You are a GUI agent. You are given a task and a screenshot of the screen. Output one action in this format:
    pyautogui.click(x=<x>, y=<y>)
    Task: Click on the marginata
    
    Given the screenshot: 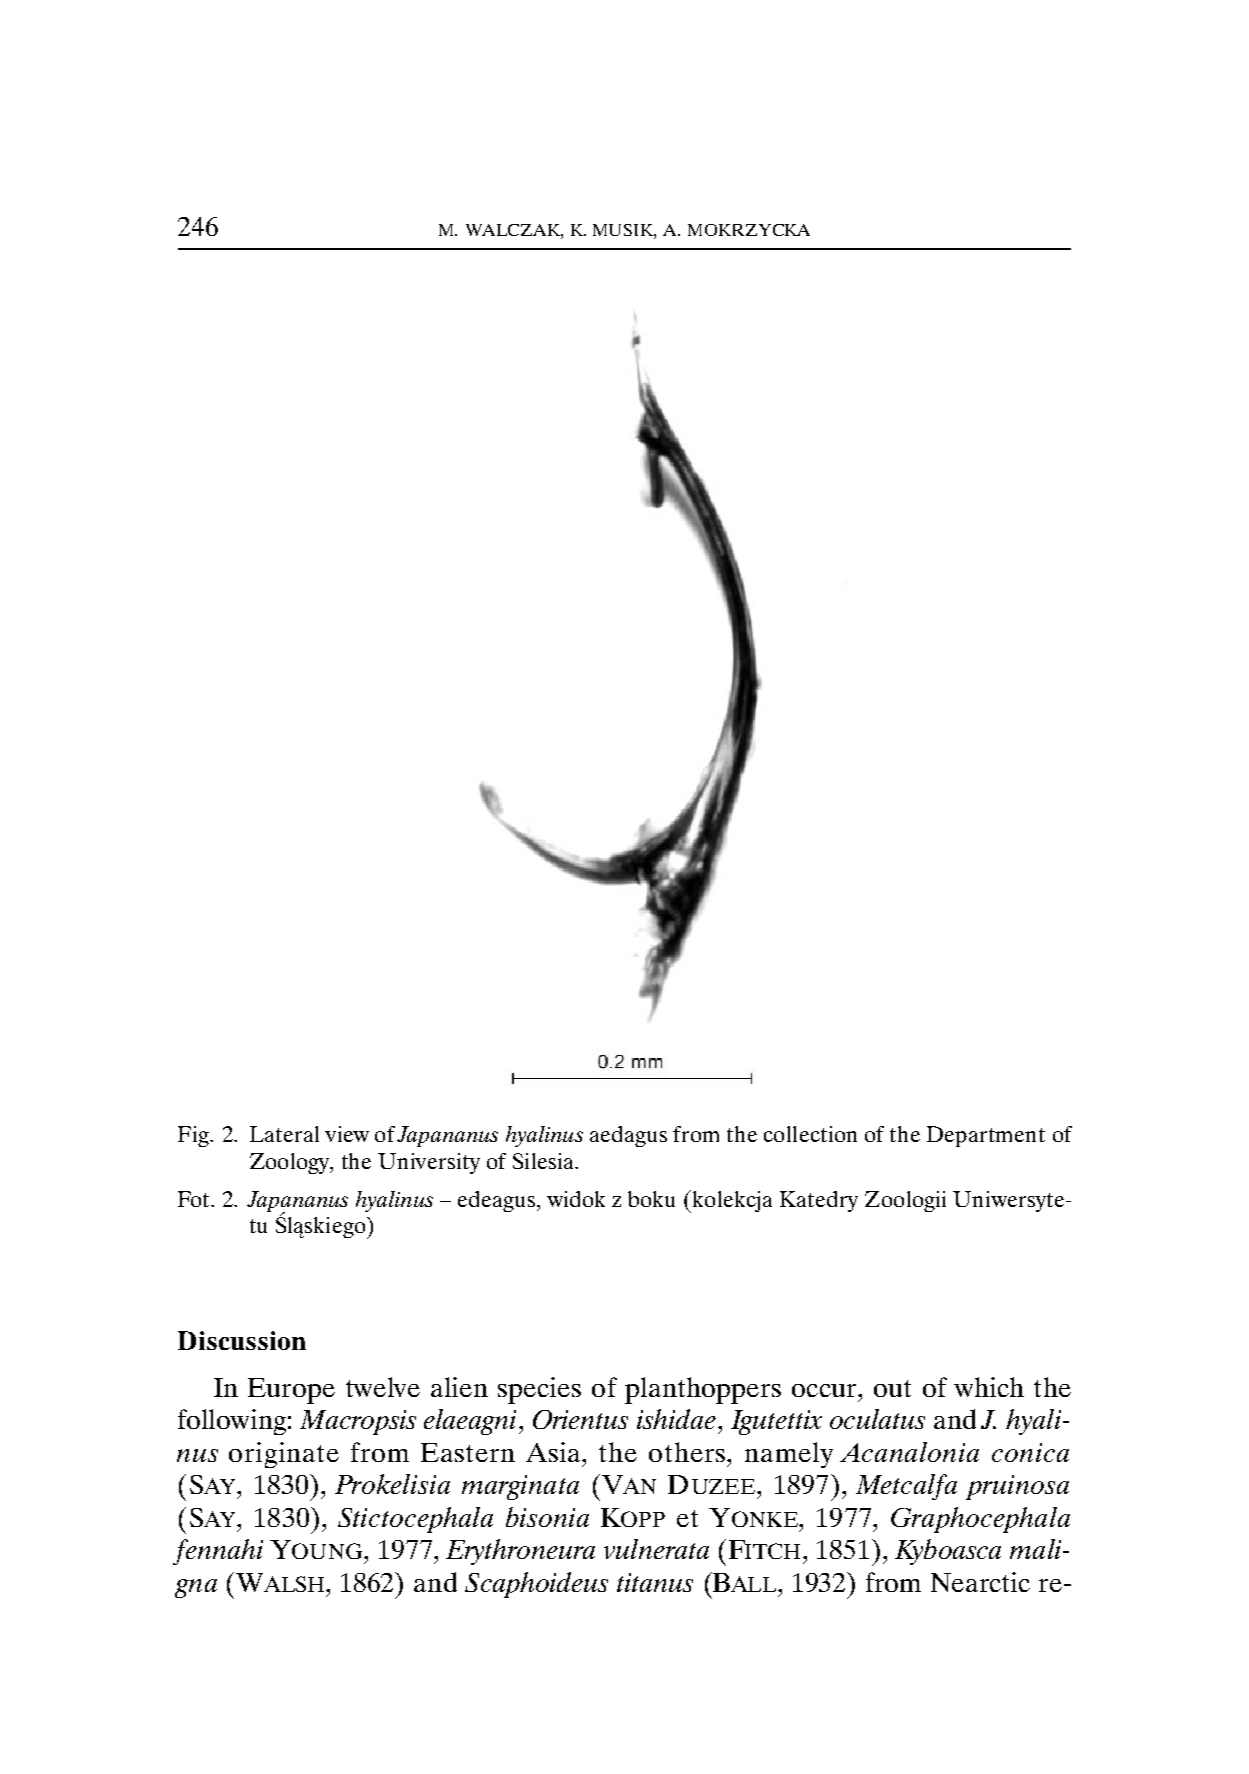 What is the action you would take?
    pyautogui.click(x=520, y=1487)
